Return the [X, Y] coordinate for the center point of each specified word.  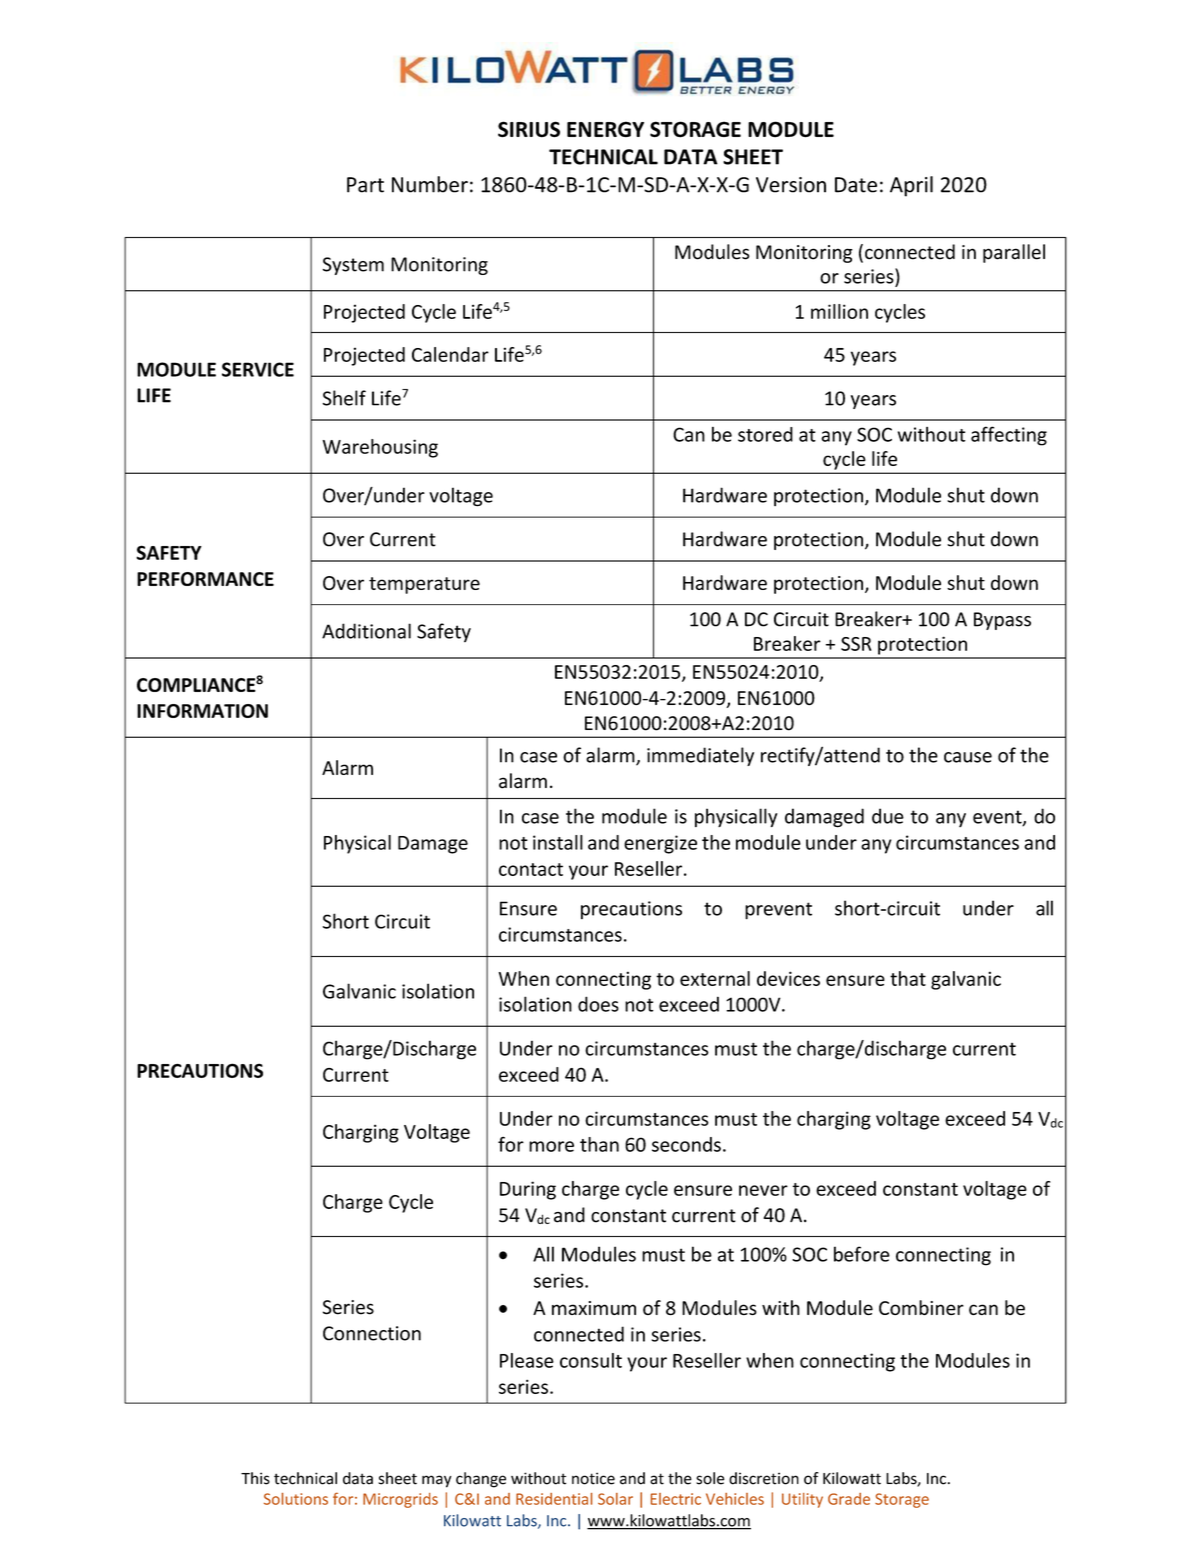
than [599, 1144]
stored [765, 434]
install [558, 842]
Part [365, 185]
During [528, 1190]
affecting [1009, 436]
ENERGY [605, 129]
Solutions [296, 1499]
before [862, 1254]
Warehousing [380, 448]
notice [593, 1478]
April [911, 186]
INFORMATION [202, 711]
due [888, 816]
